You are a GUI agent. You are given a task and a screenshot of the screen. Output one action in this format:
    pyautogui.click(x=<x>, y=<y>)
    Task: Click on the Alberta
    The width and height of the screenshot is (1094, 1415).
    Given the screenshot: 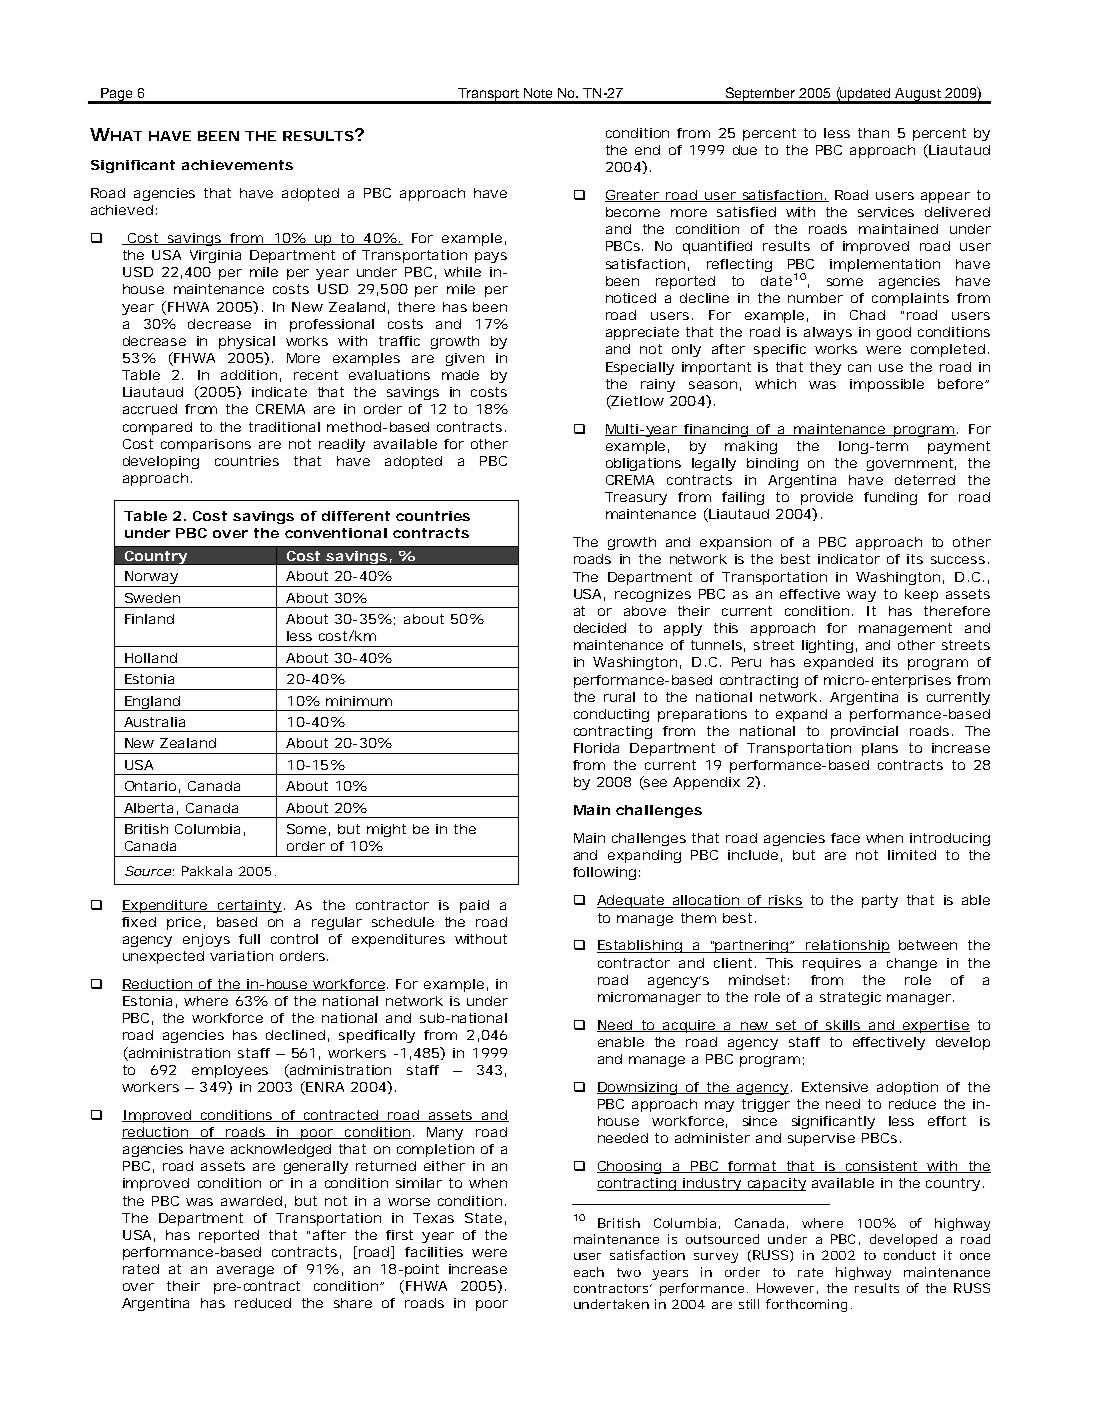 What is the action you would take?
    pyautogui.click(x=148, y=808)
